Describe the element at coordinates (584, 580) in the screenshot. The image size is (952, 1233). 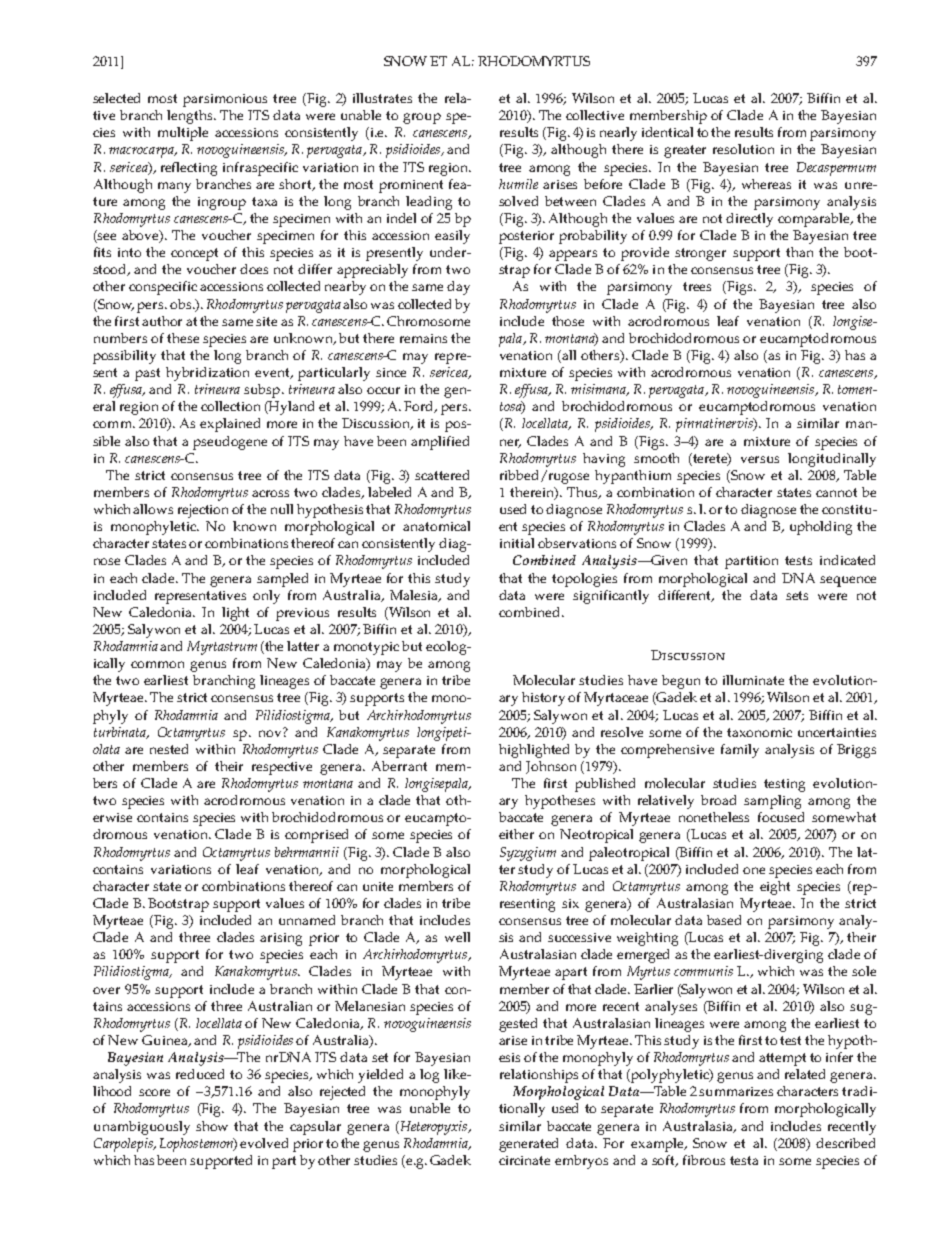
I see `topologies` at that location.
